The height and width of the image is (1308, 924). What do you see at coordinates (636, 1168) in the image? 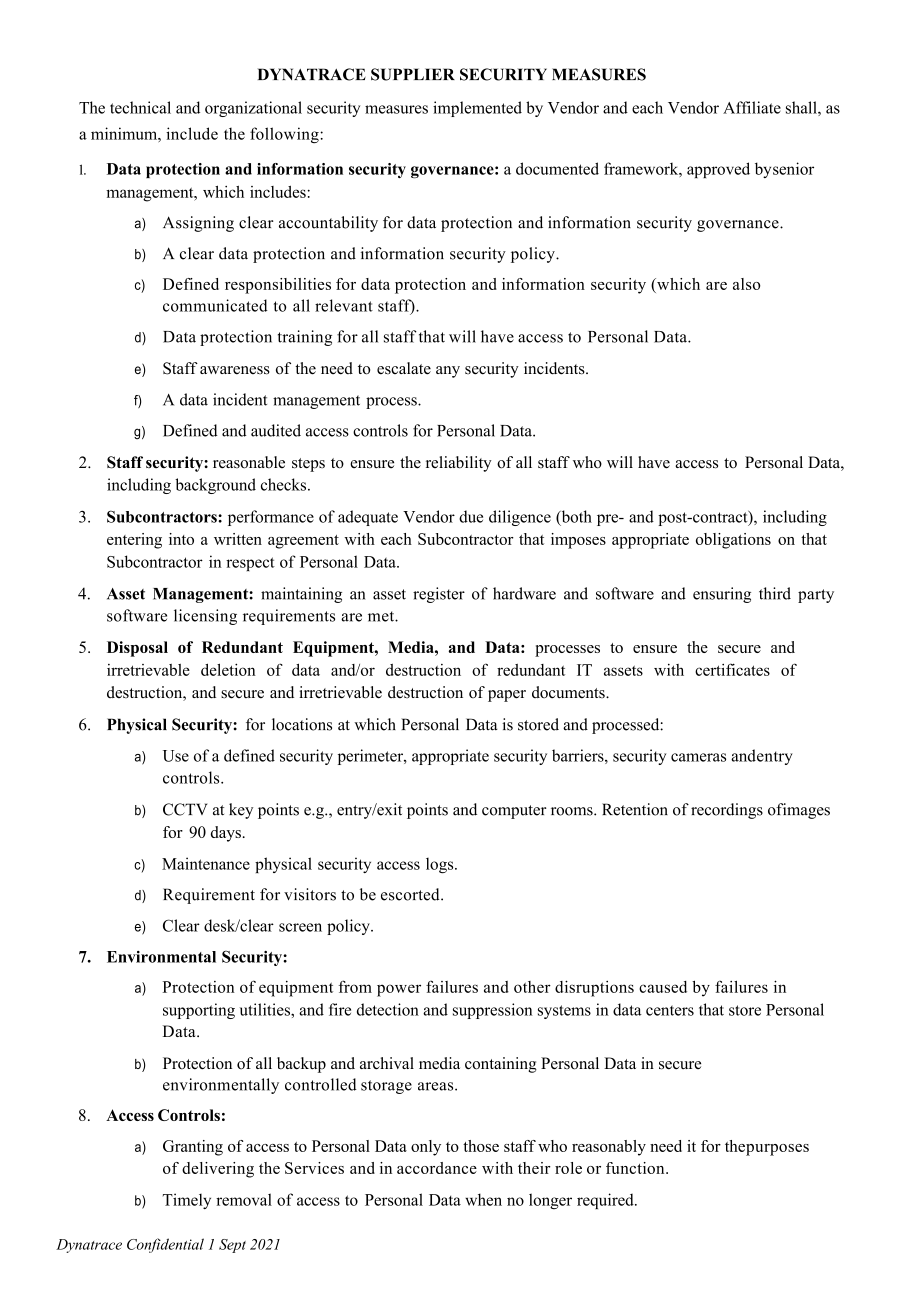
I see `function` at bounding box center [636, 1168].
